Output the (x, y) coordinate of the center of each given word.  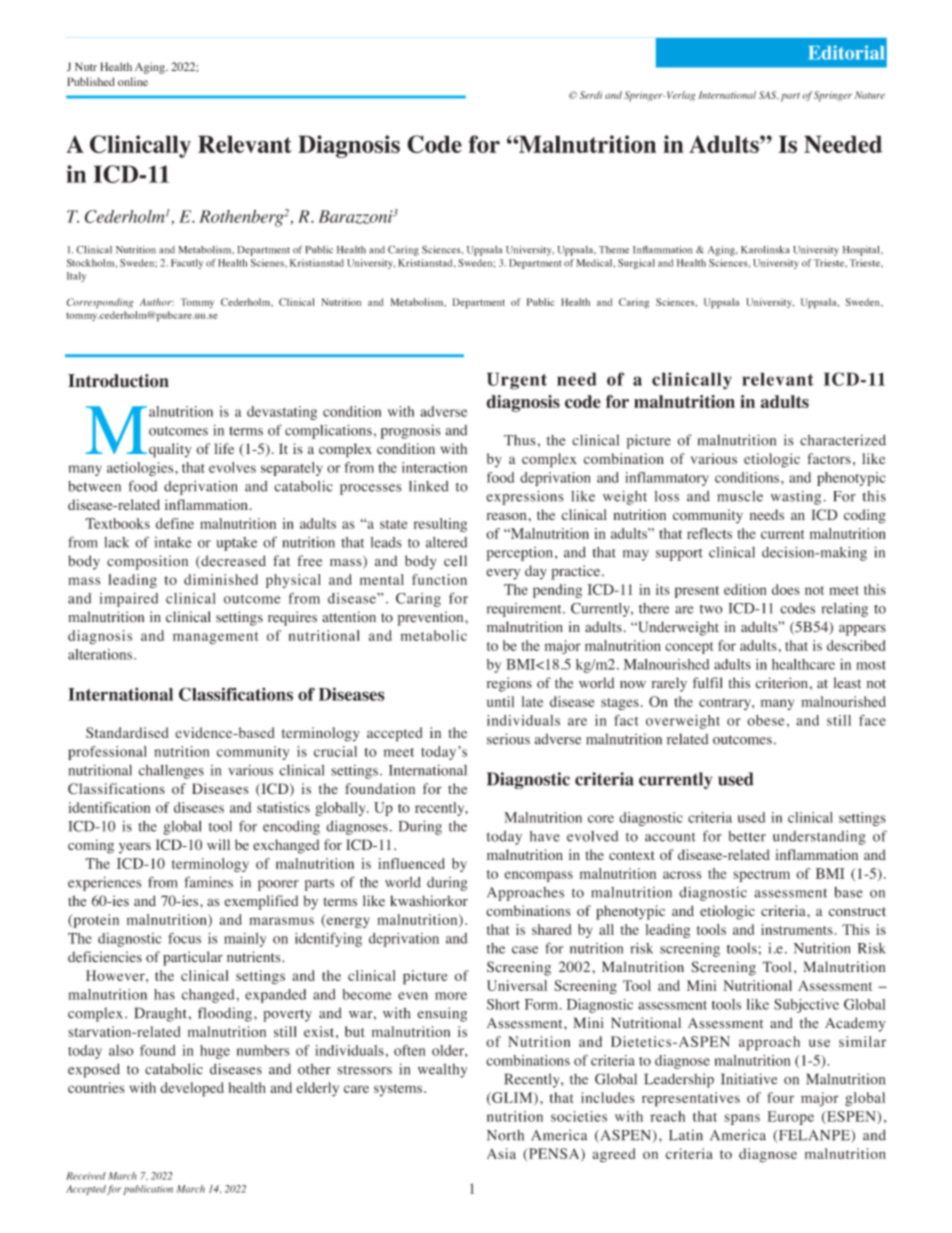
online (133, 81)
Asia (501, 1153)
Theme (614, 250)
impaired (128, 600)
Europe (791, 1118)
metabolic (433, 635)
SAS (769, 95)
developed (192, 1089)
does (786, 589)
